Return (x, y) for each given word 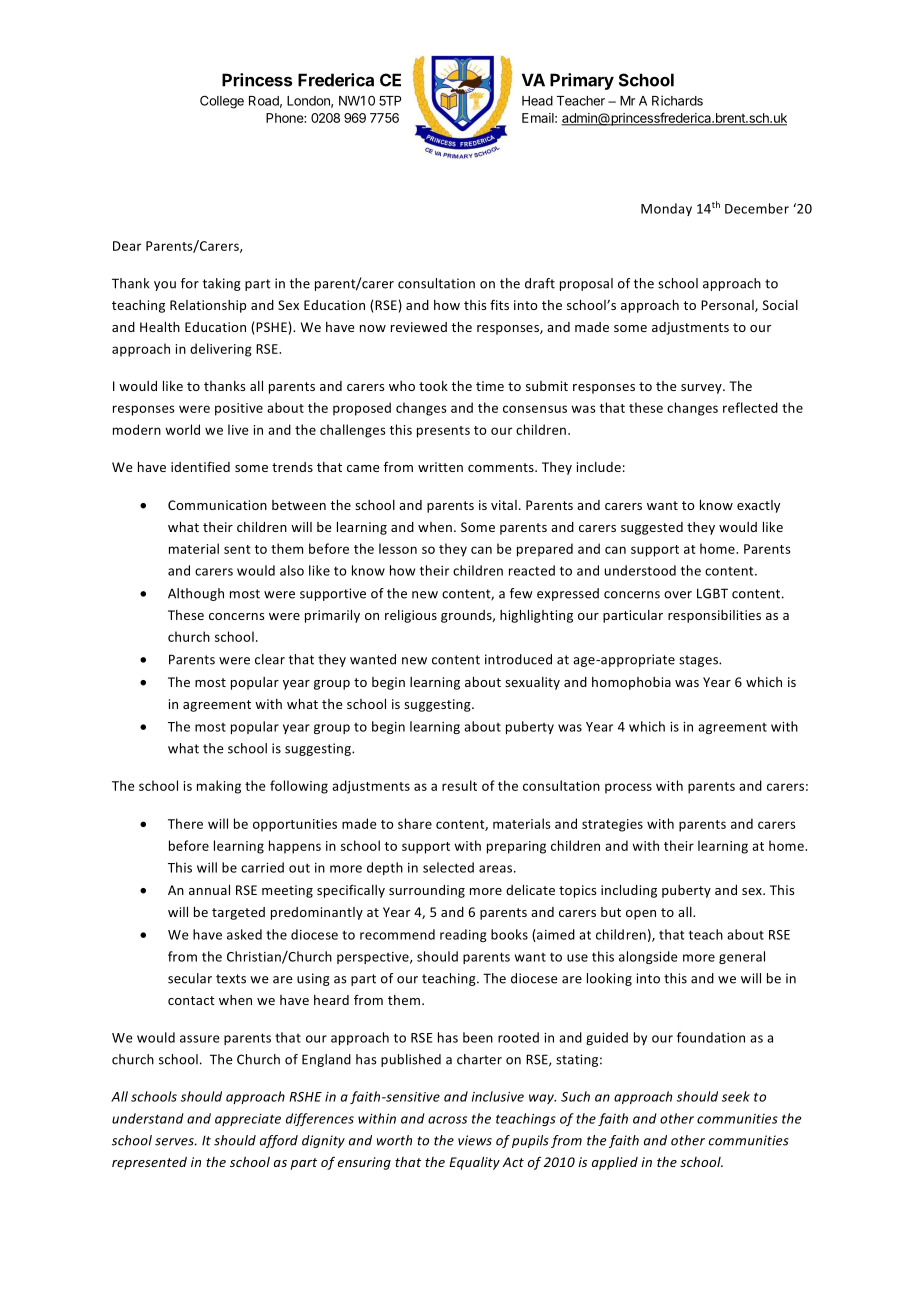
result (459, 785)
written (440, 467)
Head (537, 101)
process (628, 788)
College (222, 102)
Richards (677, 100)
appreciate (248, 1120)
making (219, 787)
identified (200, 466)
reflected (750, 407)
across (447, 1120)
